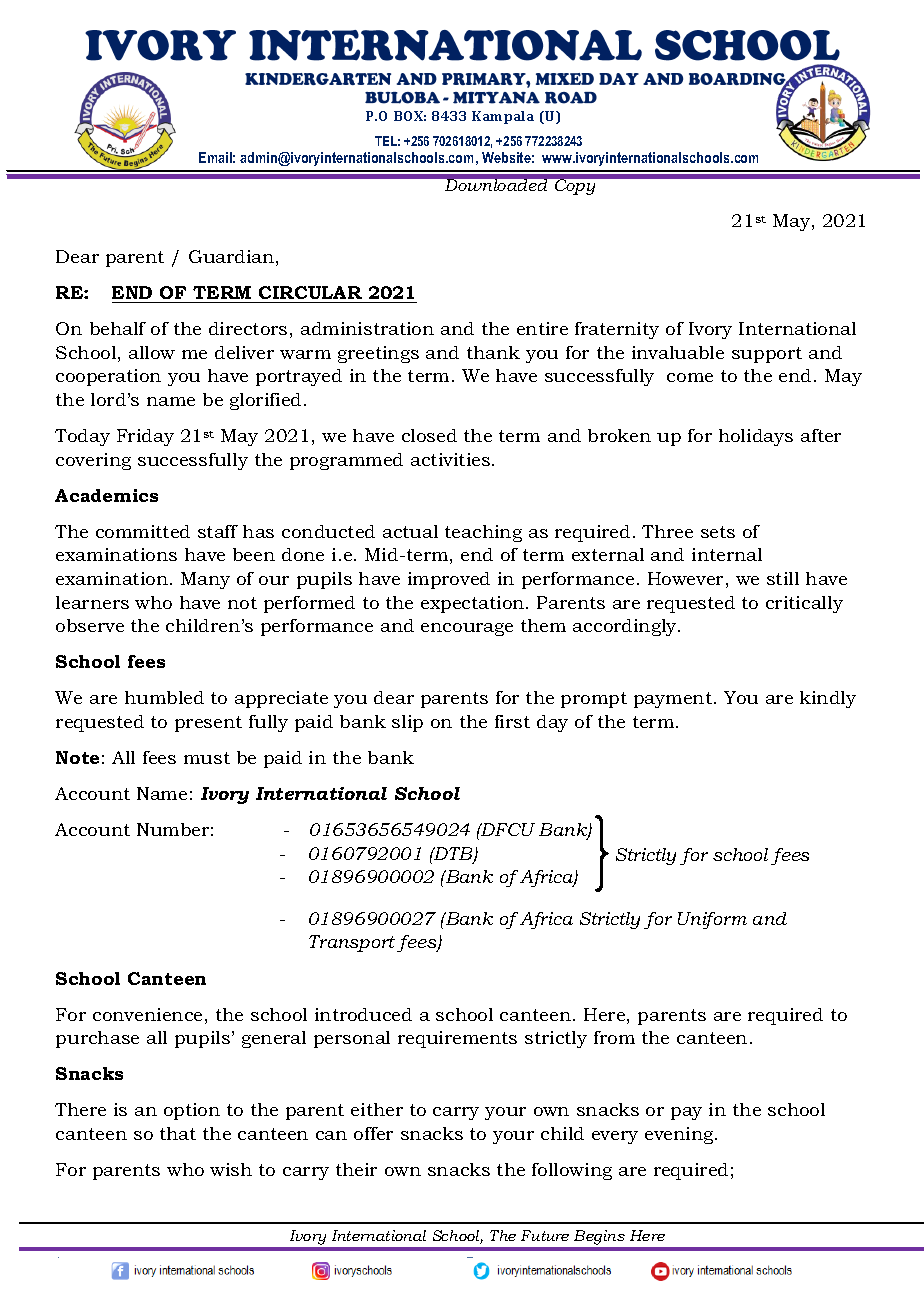 The width and height of the screenshot is (924, 1308). I want to click on closed, so click(429, 435).
